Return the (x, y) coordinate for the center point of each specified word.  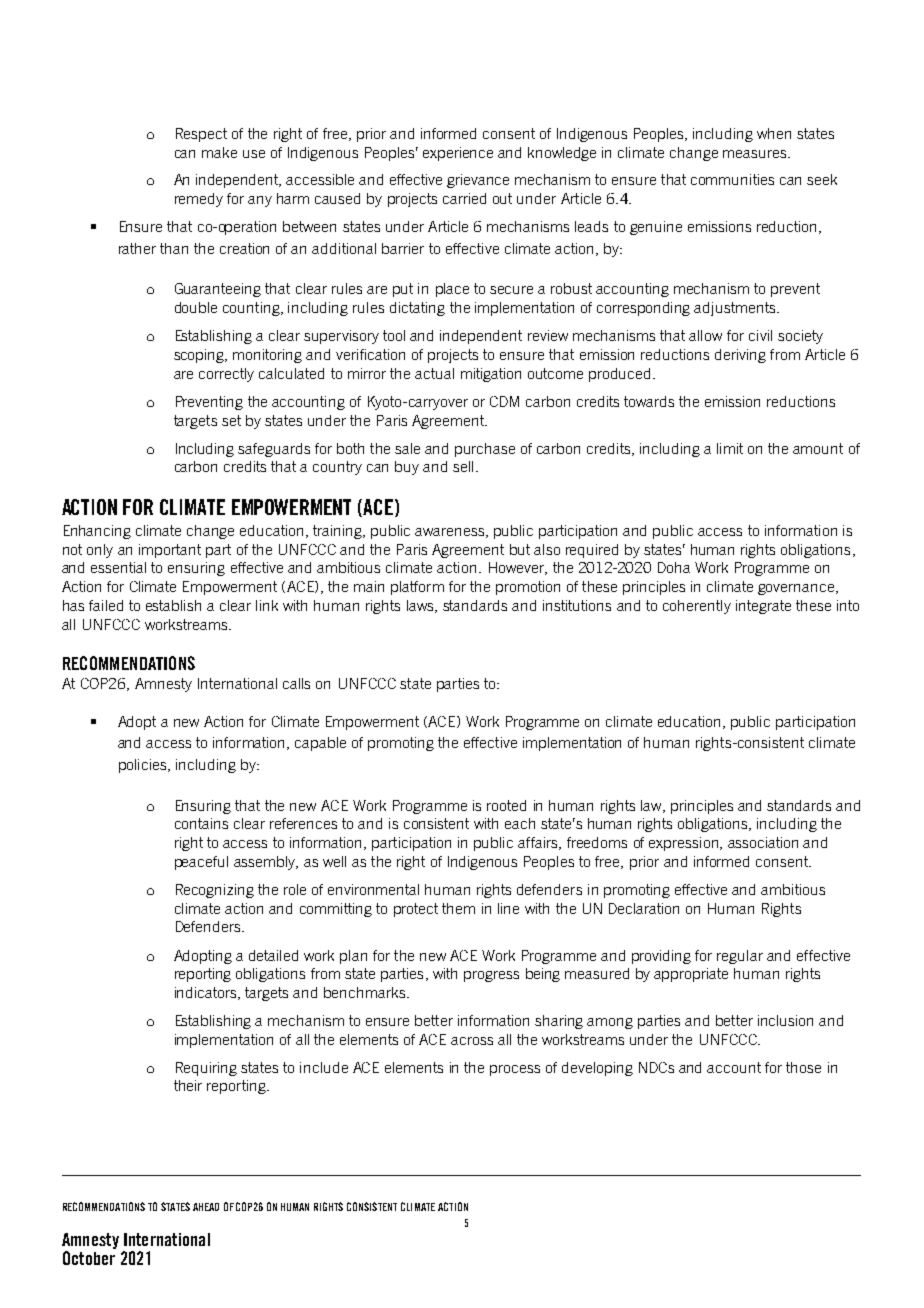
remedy (199, 200)
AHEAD (206, 1207)
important (170, 551)
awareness (451, 533)
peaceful (201, 863)
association (763, 842)
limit (730, 448)
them (458, 908)
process (515, 1070)
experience (458, 154)
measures (756, 154)
